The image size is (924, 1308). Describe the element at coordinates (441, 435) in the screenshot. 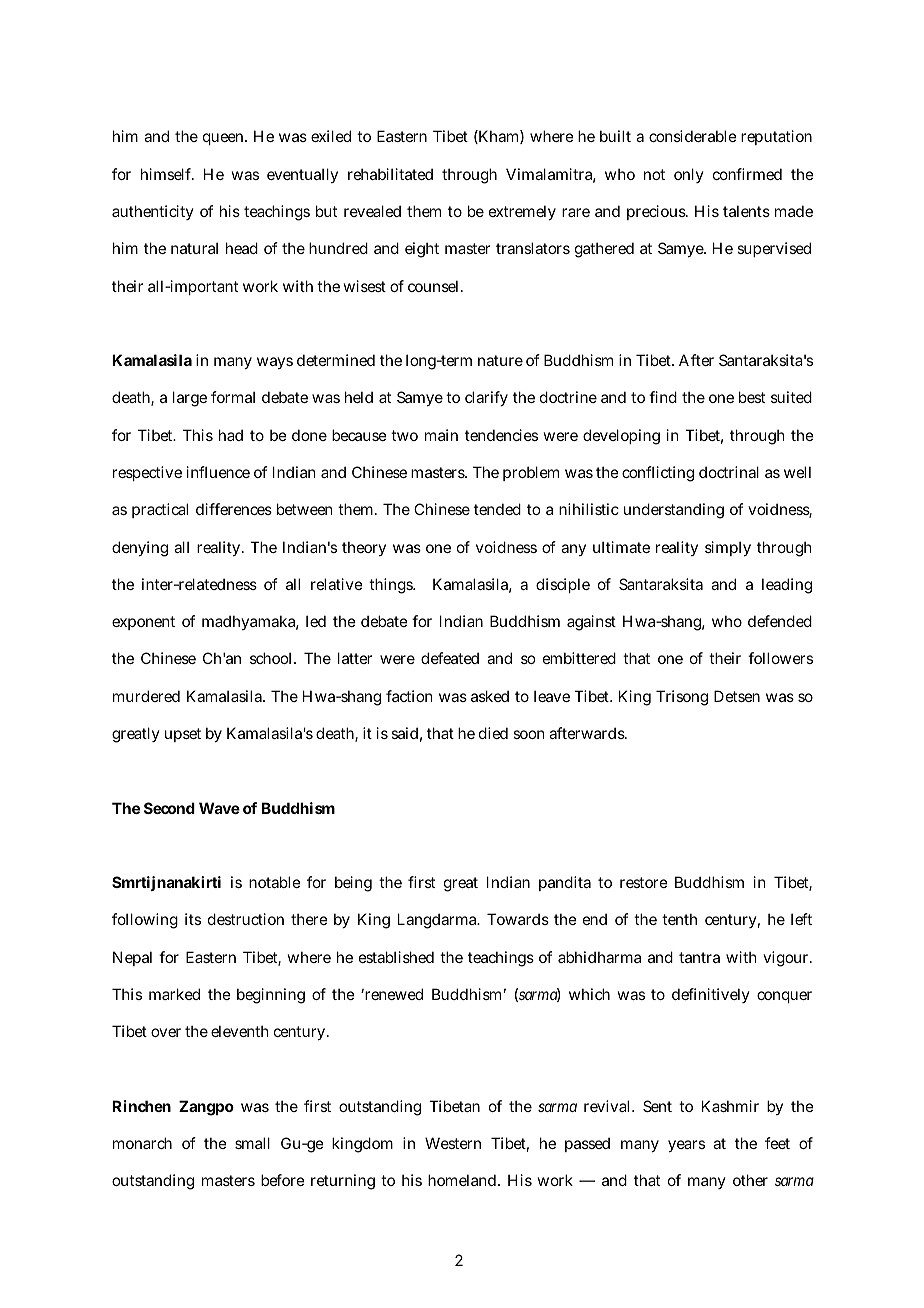

I see `main` at that location.
